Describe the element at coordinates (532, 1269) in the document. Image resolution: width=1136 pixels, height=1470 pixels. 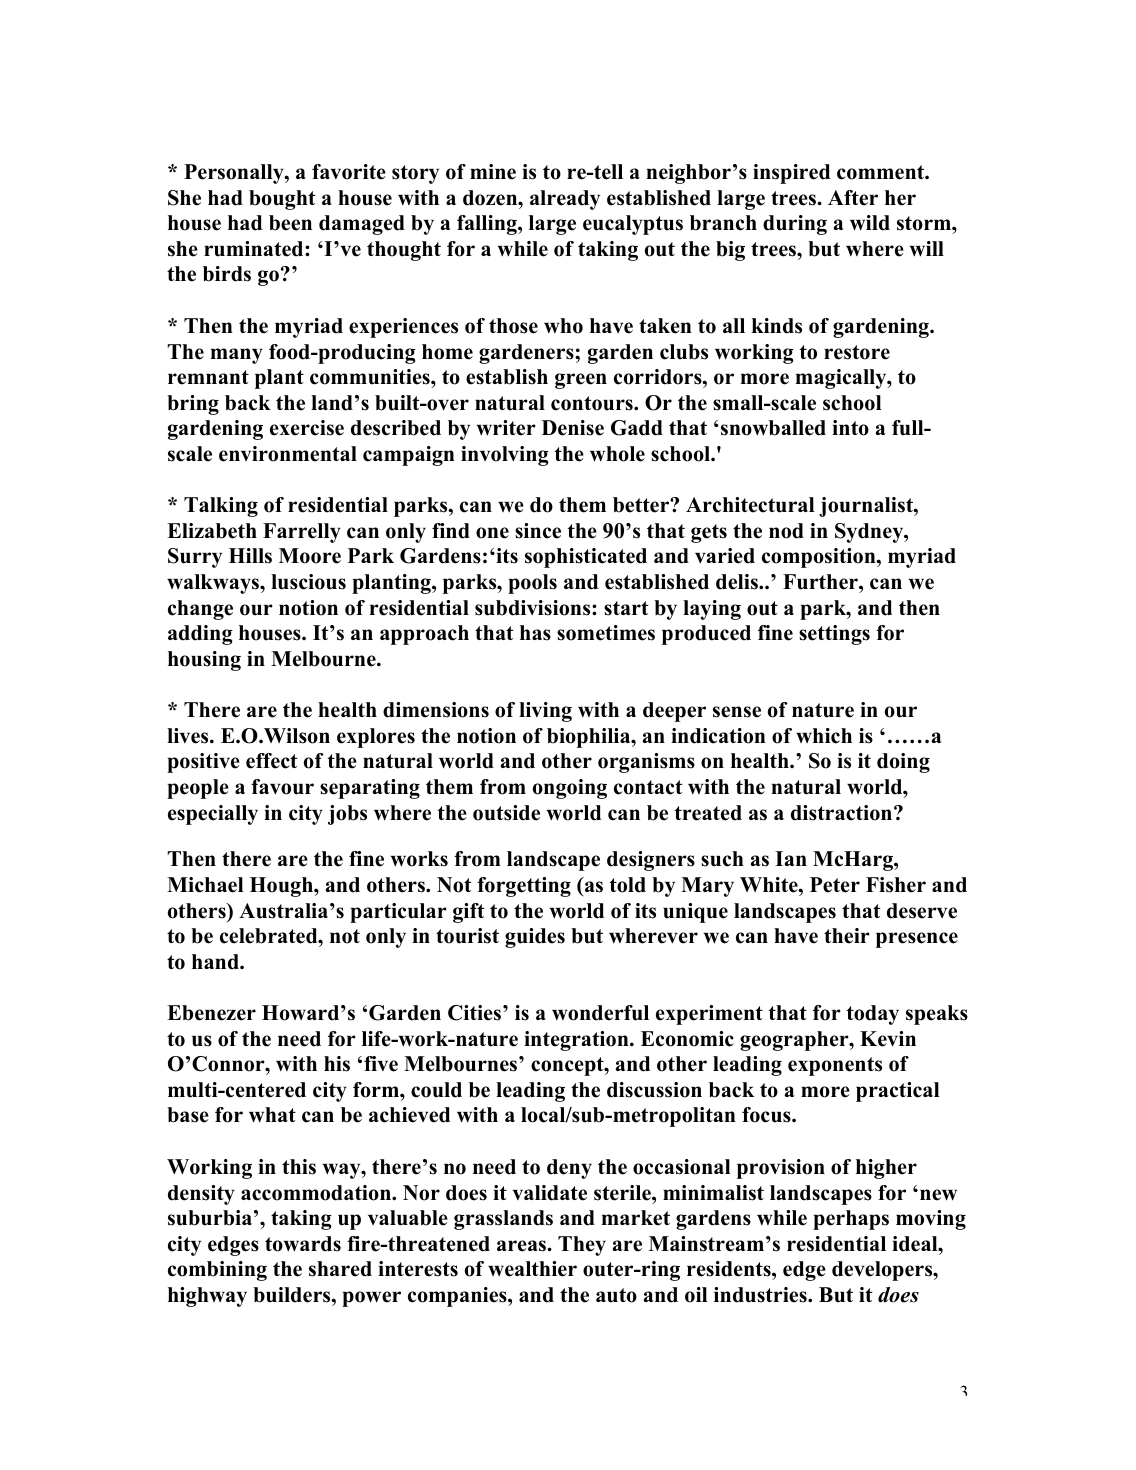
I see `wealthier` at that location.
